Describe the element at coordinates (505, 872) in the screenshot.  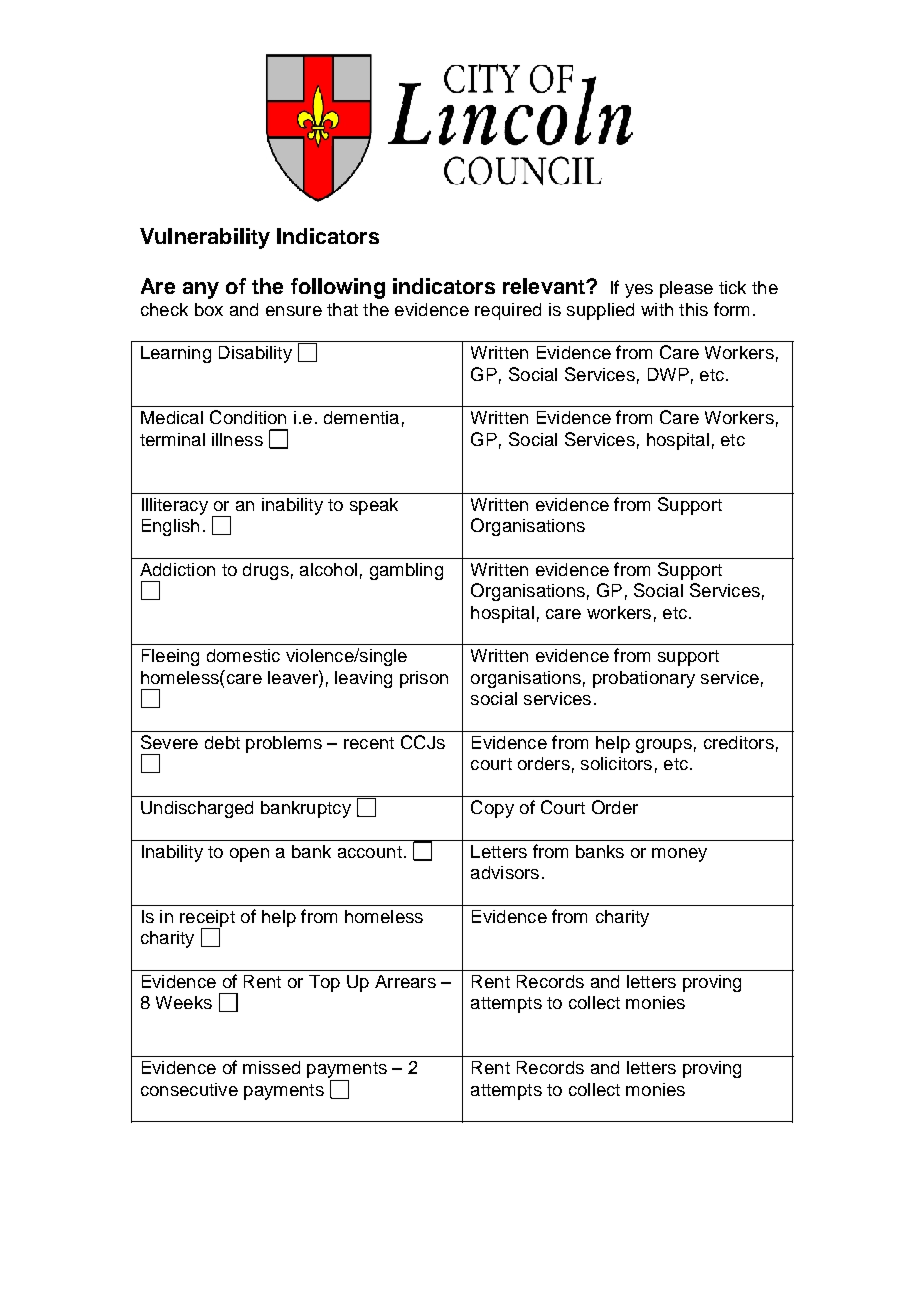
I see `advisors` at that location.
